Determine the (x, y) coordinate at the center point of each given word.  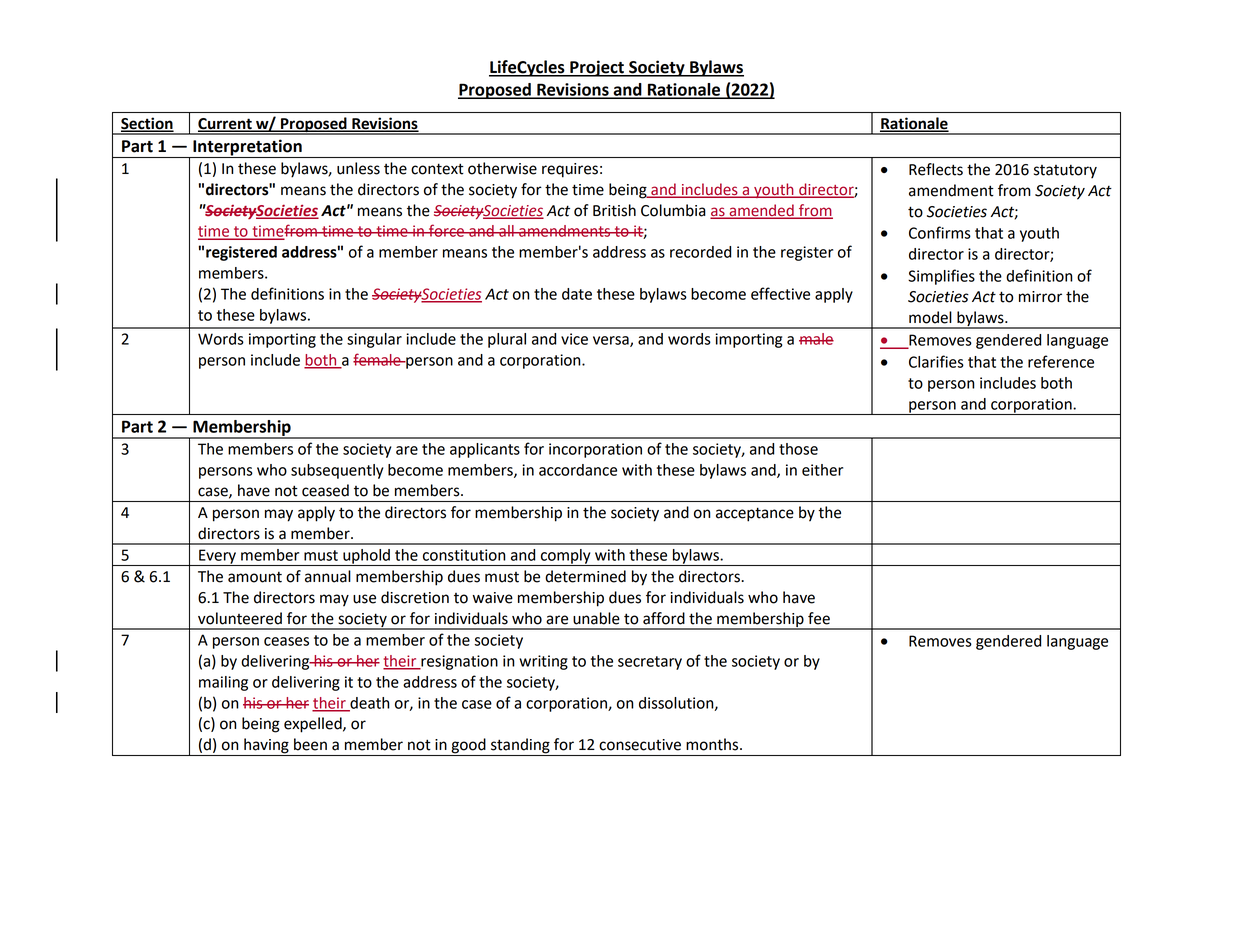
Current (226, 124)
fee (819, 618)
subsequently (337, 471)
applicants (485, 450)
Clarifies (936, 361)
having (266, 747)
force (446, 230)
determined (585, 576)
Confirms (940, 232)
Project (597, 68)
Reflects (936, 169)
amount (255, 577)
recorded (700, 252)
